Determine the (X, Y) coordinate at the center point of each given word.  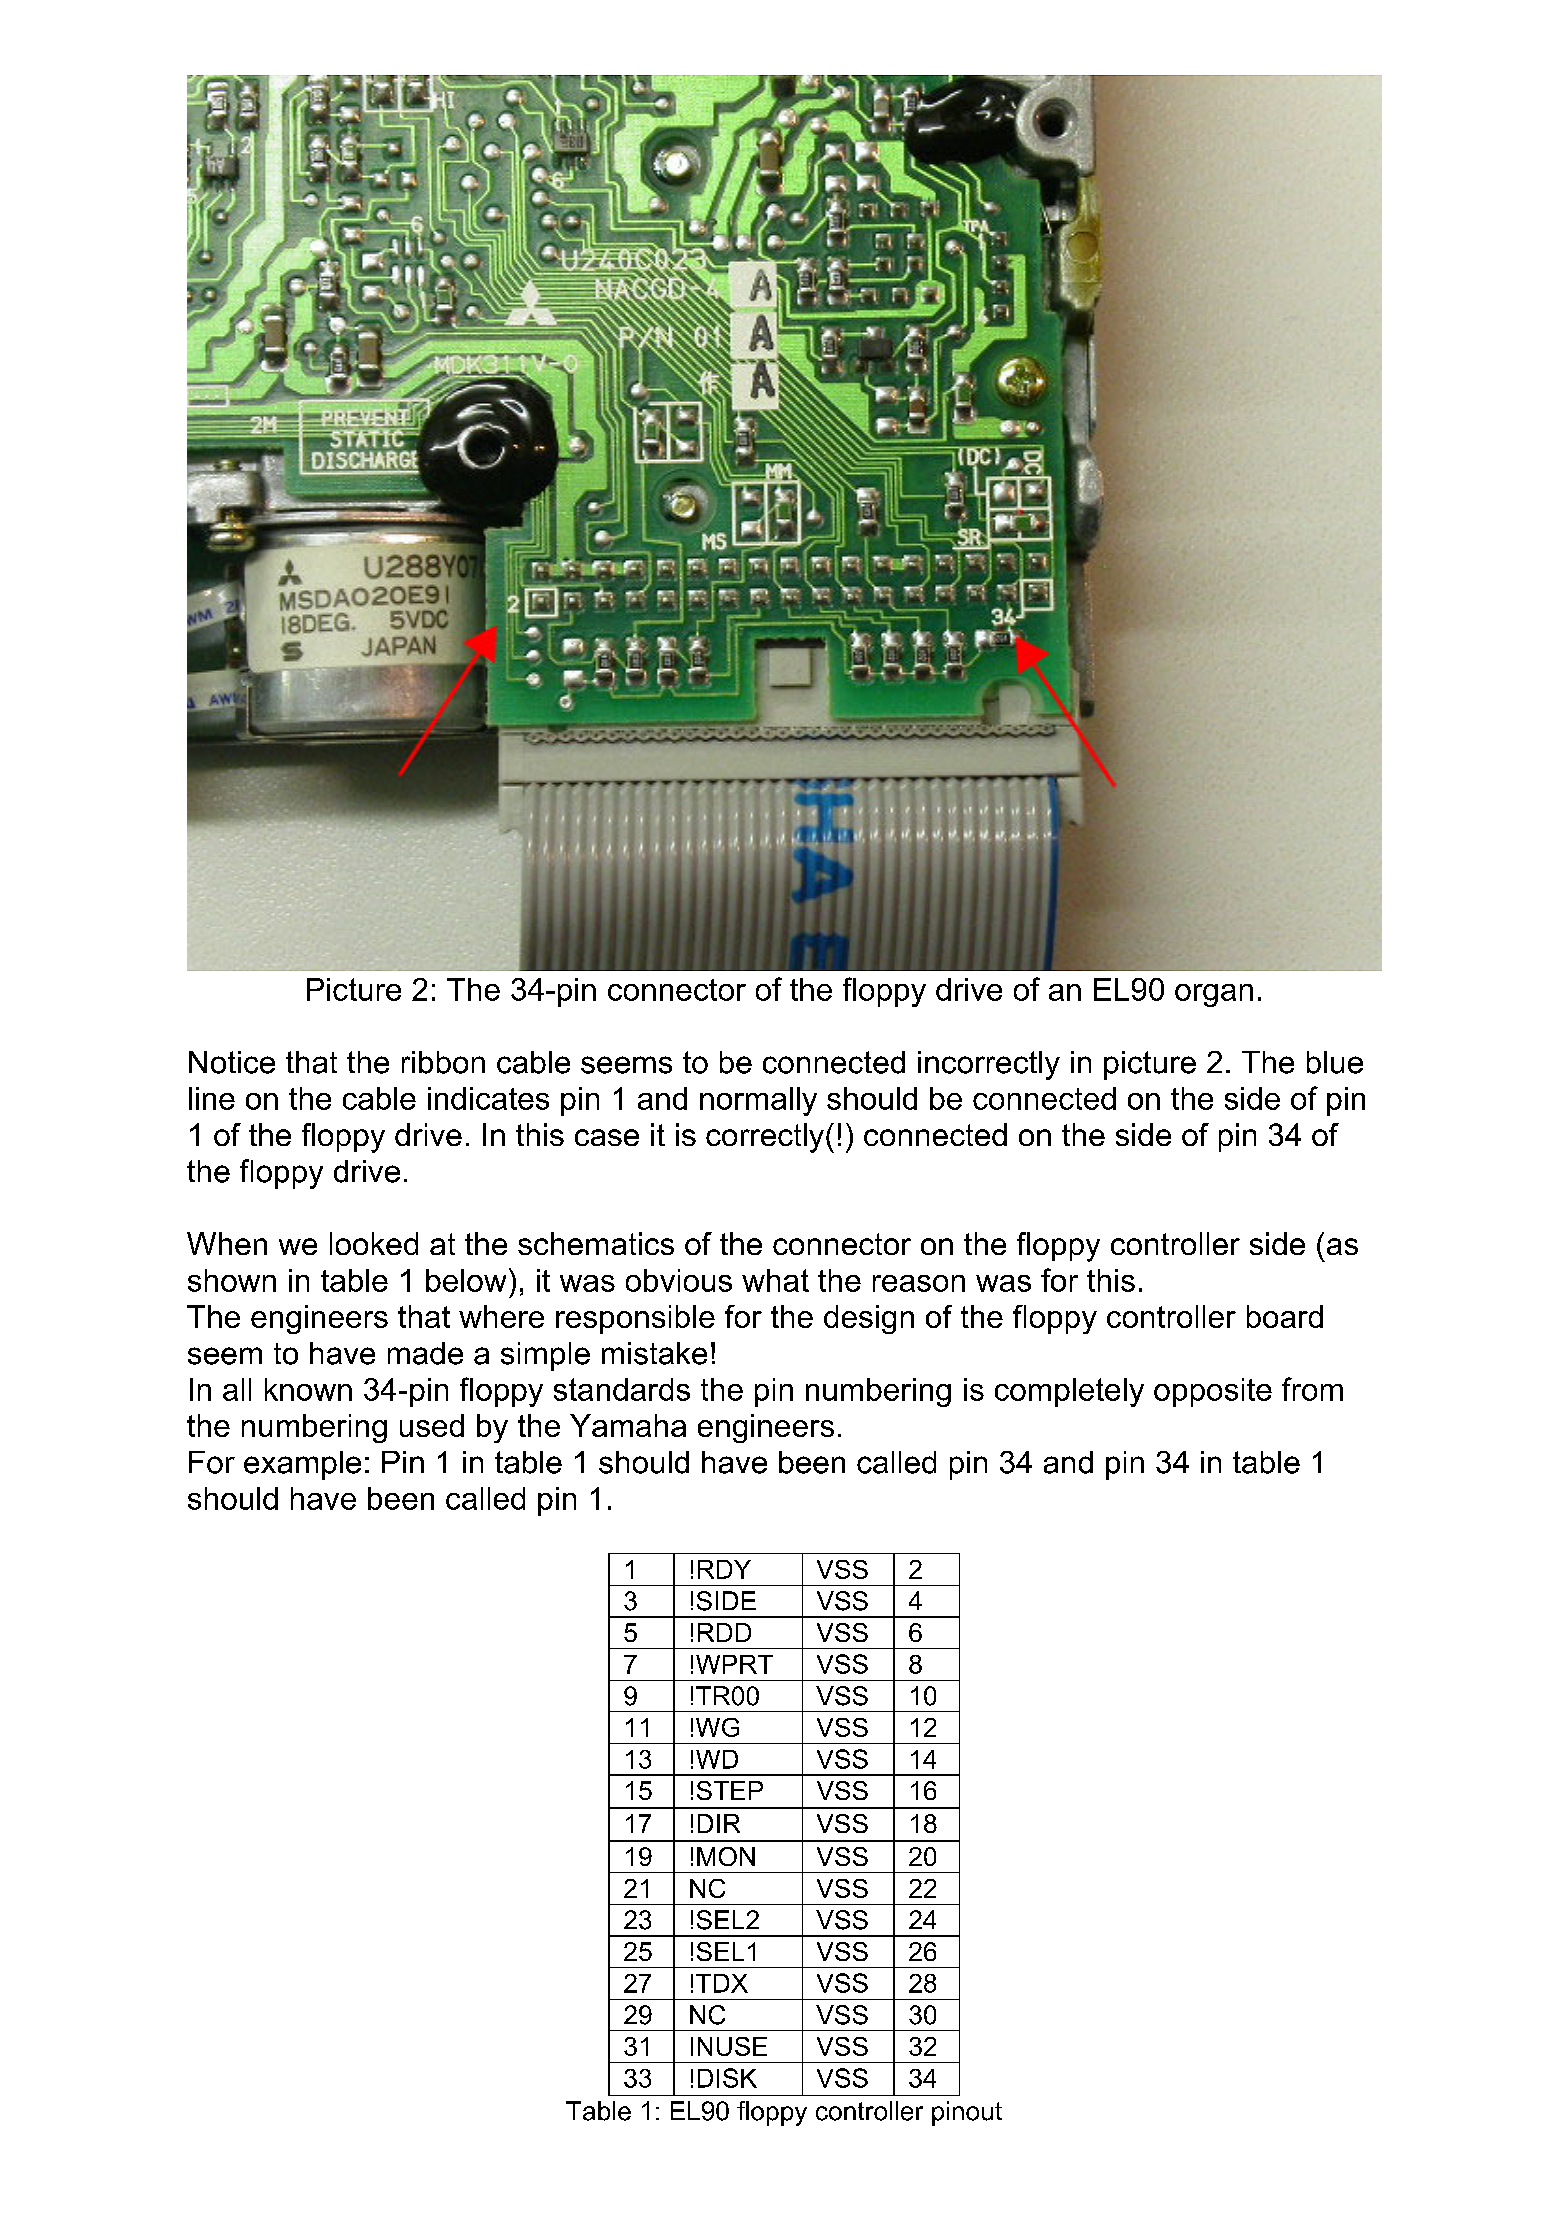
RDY (724, 1569)
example (302, 1465)
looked (374, 1243)
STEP (730, 1790)
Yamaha (628, 1425)
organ (1214, 995)
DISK (727, 2078)
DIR (719, 1823)
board (1285, 1316)
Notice (232, 1062)
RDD (724, 1632)
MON (726, 1856)
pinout (967, 2113)
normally (758, 1101)
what (775, 1280)
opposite (1213, 1392)
